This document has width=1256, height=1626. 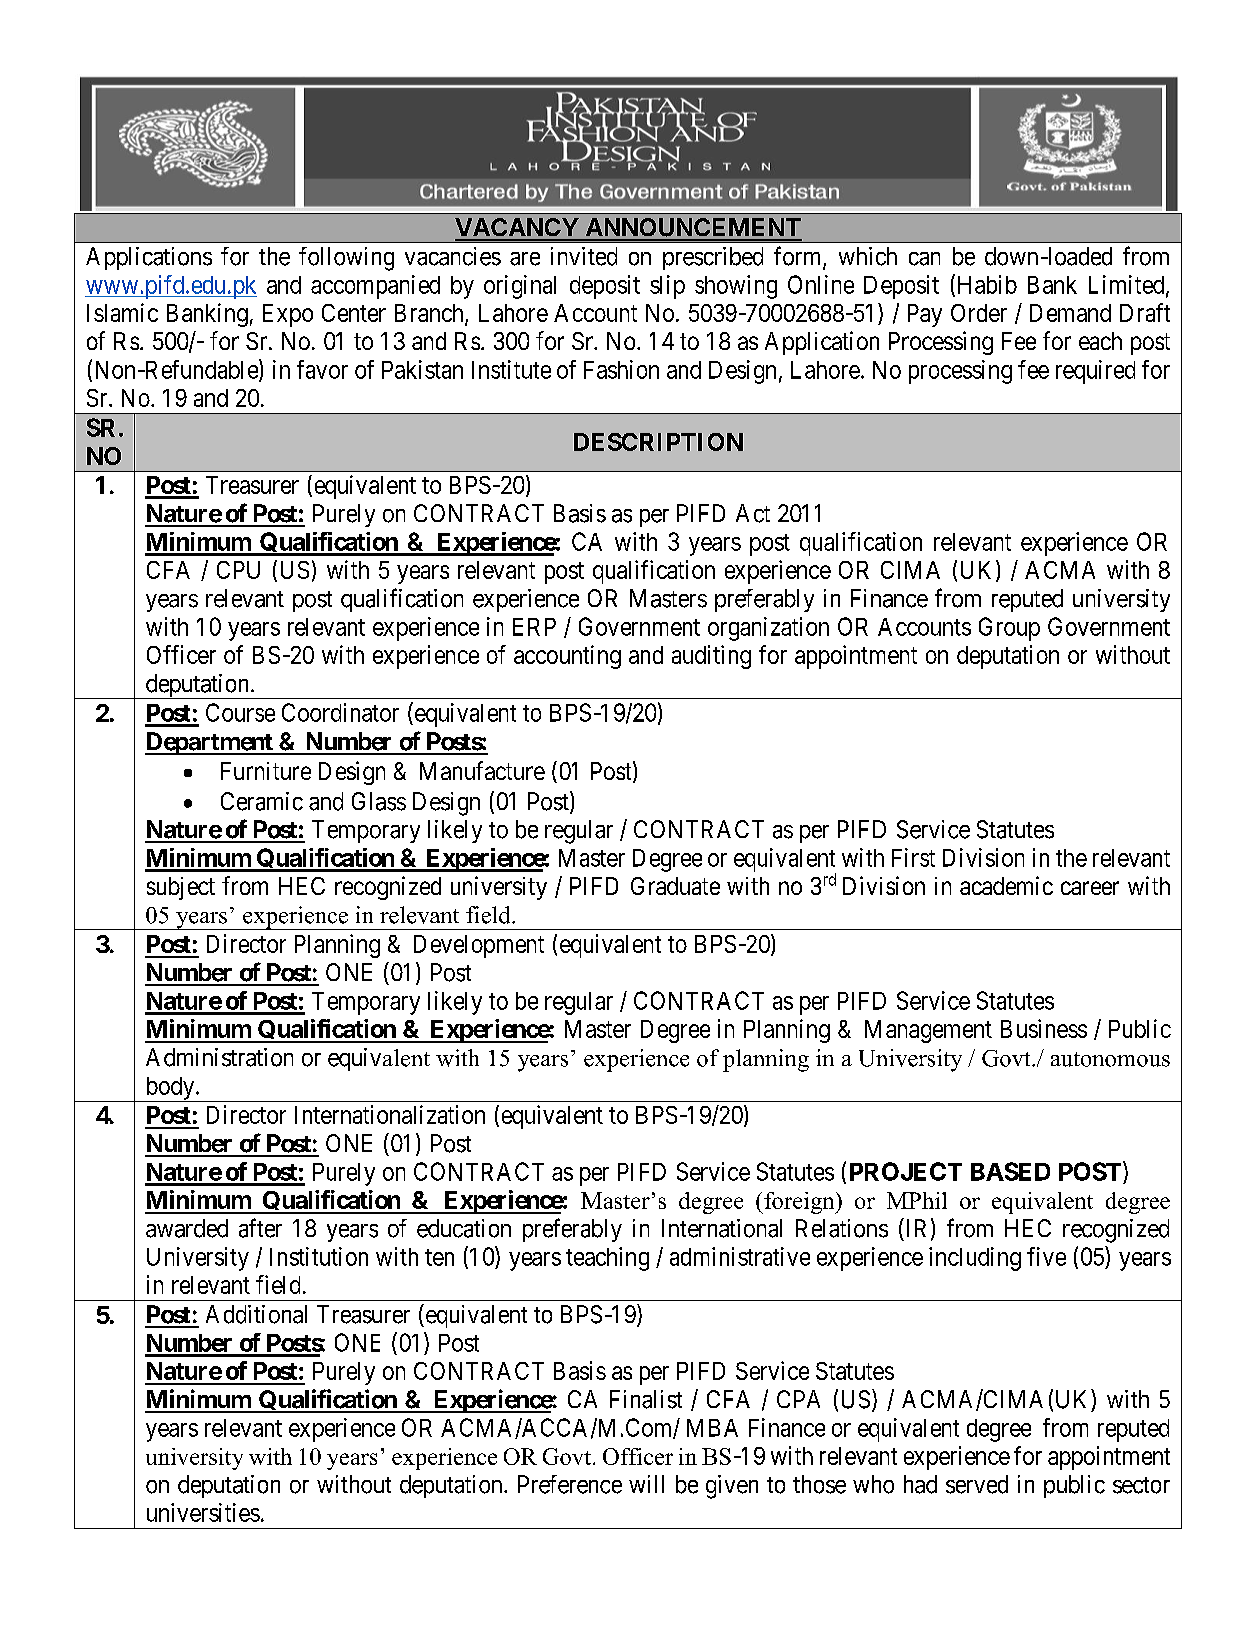 I want to click on after, so click(x=260, y=1228).
